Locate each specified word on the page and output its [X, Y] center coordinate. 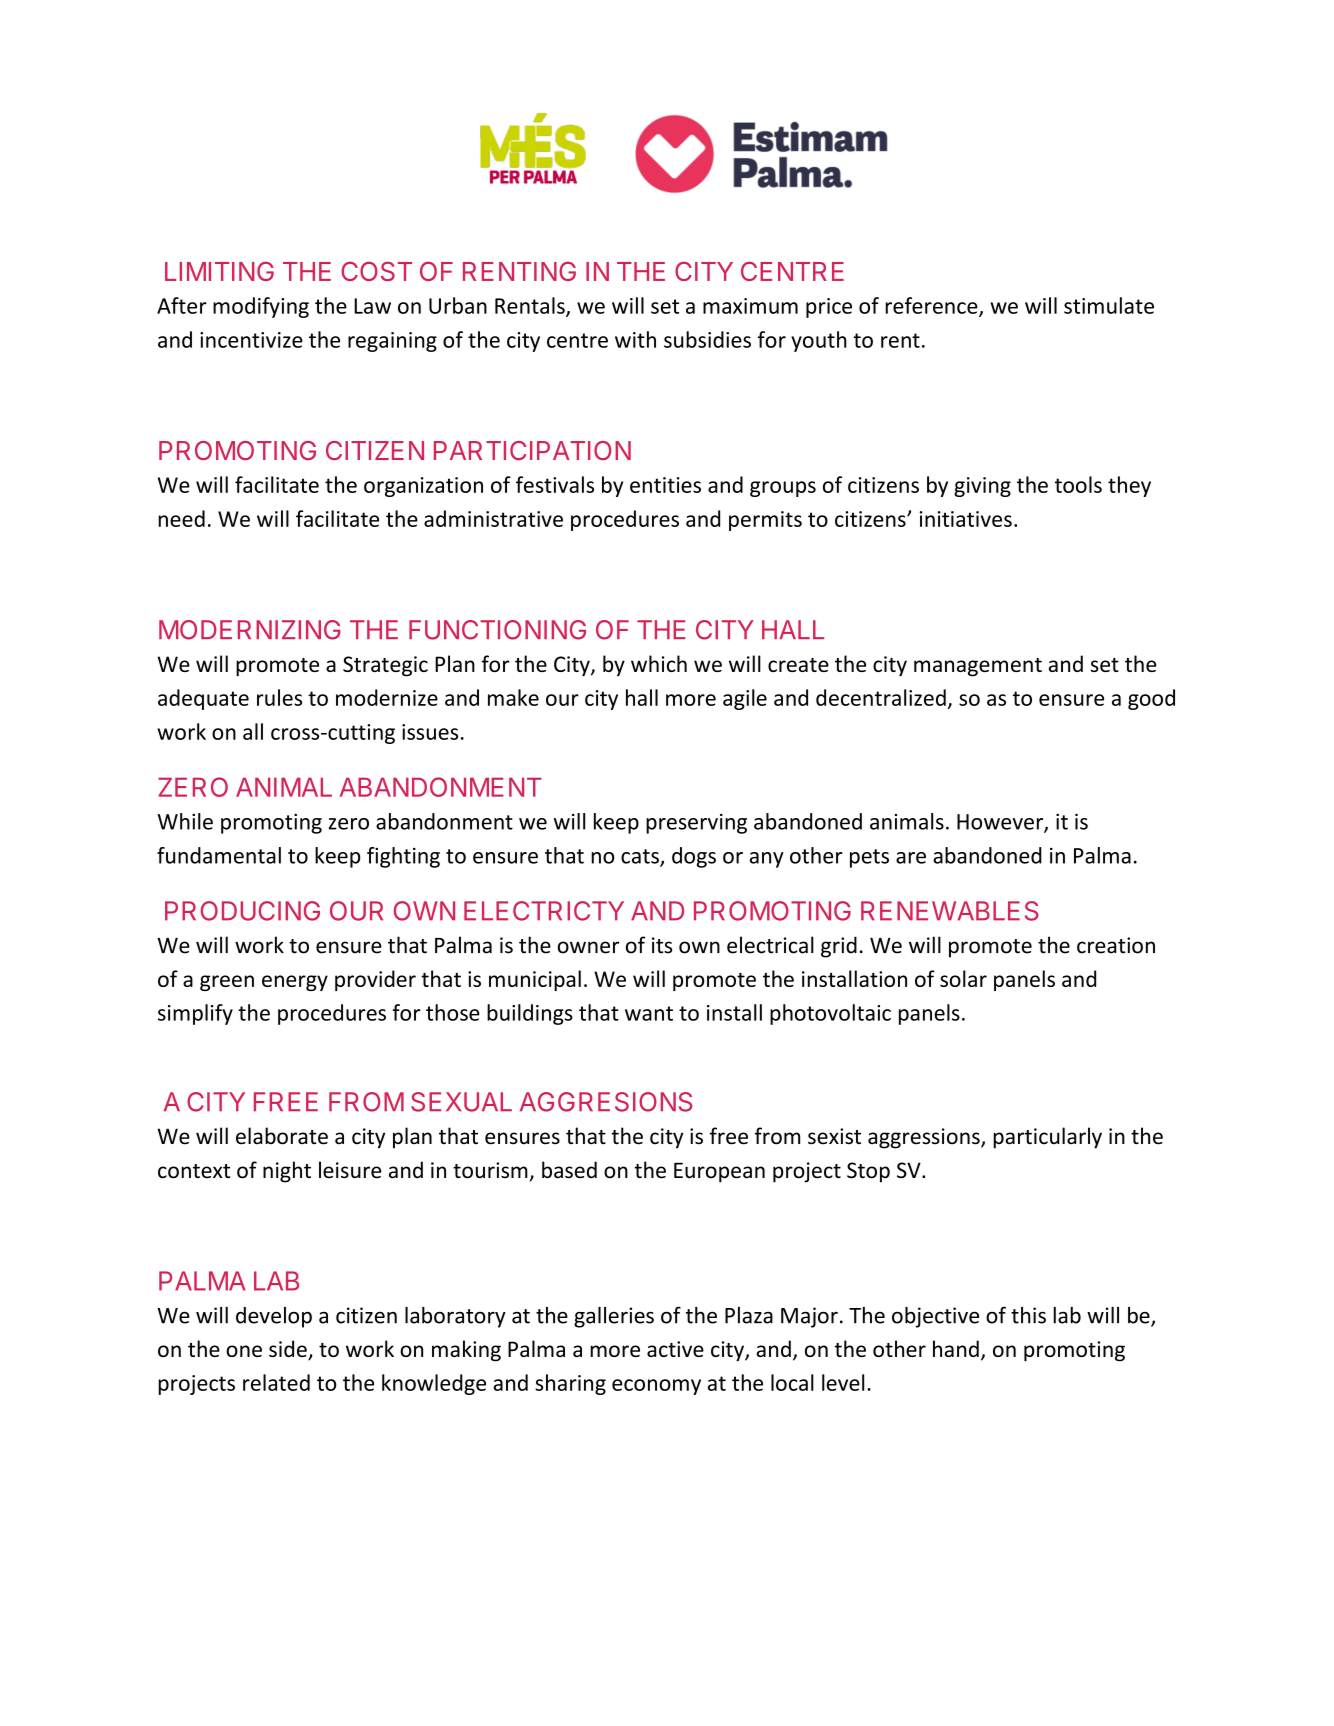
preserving [696, 824]
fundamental [219, 855]
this [1028, 1315]
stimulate [1109, 305]
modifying [261, 307]
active [675, 1349]
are [911, 858]
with [635, 339]
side [289, 1350]
